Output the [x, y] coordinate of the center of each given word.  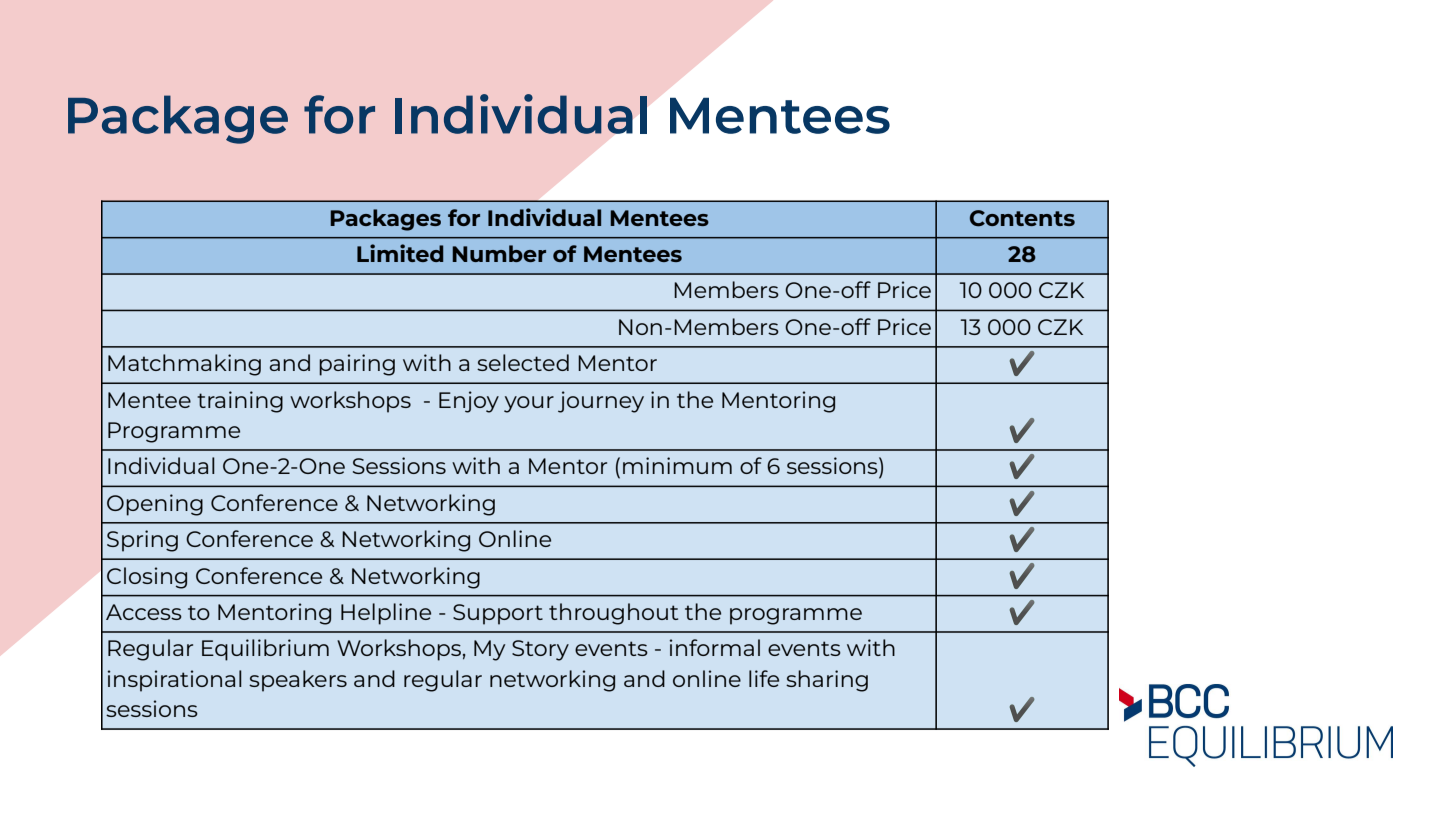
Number [499, 253]
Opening [155, 505]
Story [540, 650]
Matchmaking [184, 365]
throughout [613, 614]
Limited [400, 253]
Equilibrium [265, 650]
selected [523, 362]
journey [601, 402]
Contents [1022, 218]
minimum [677, 465]
